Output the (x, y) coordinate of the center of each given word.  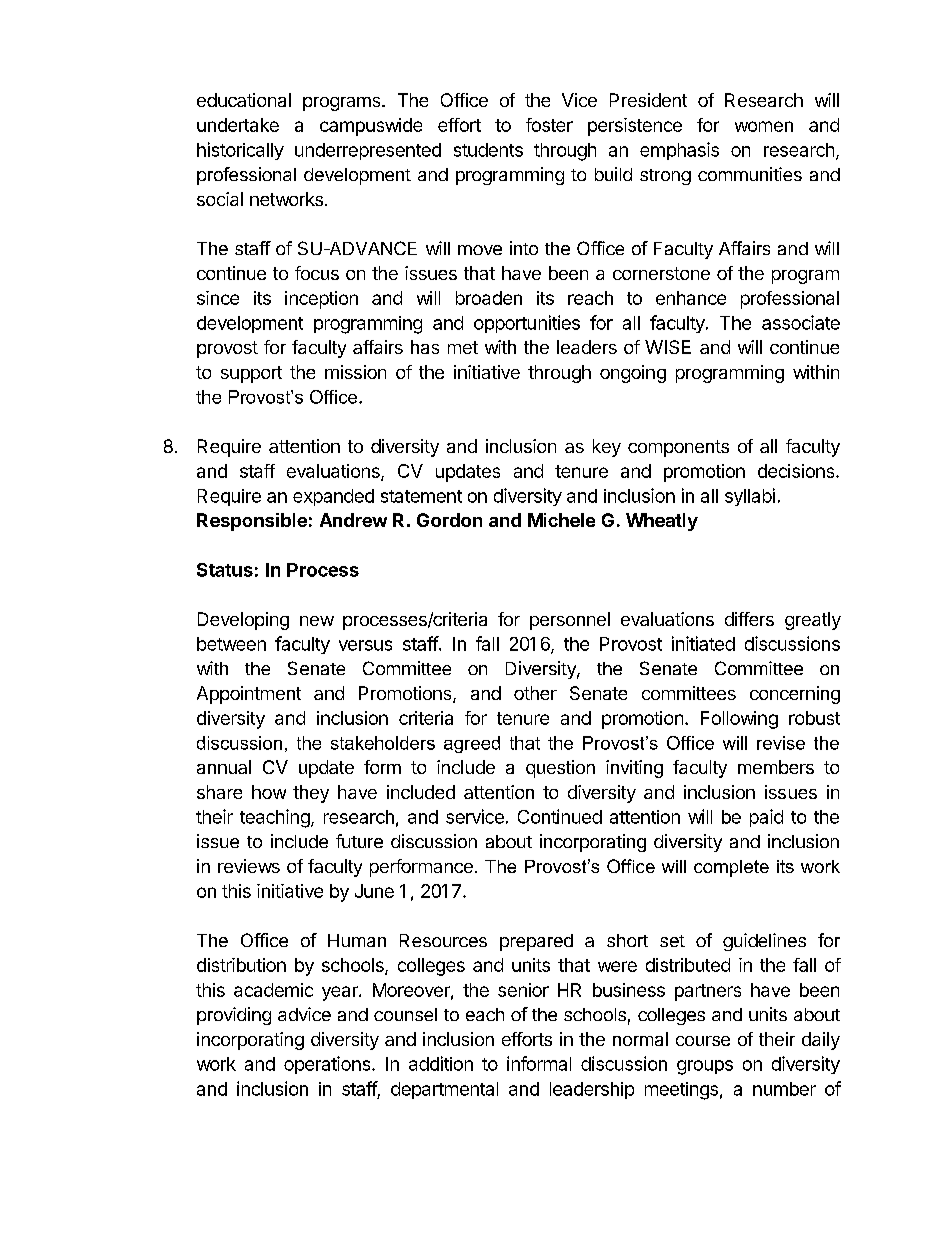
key (607, 448)
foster (549, 125)
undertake (238, 125)
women (764, 126)
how (269, 792)
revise (781, 743)
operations (328, 1065)
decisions (797, 471)
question (560, 769)
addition (441, 1063)
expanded (333, 497)
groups (705, 1067)
